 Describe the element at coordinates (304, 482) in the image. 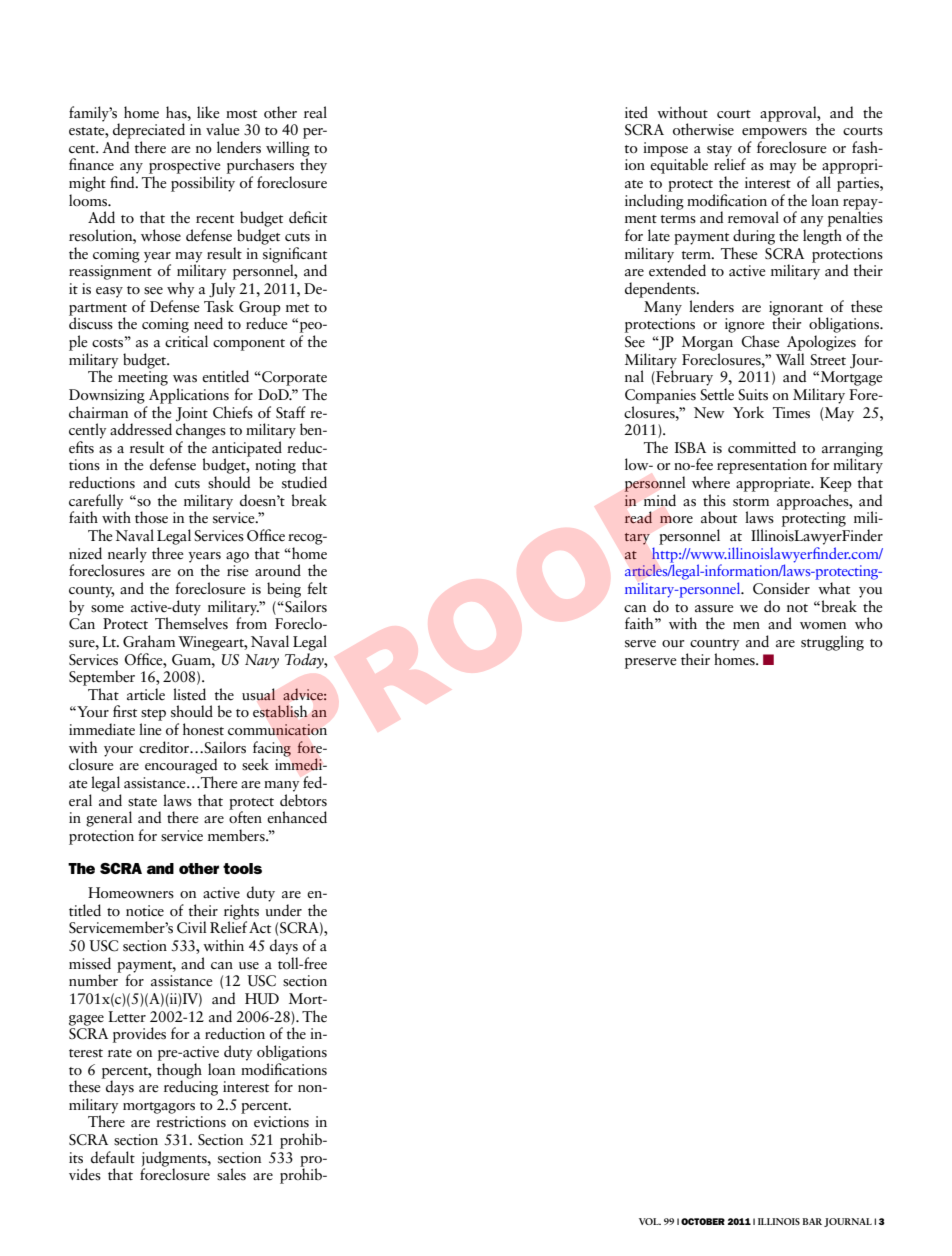

I see `studied` at that location.
